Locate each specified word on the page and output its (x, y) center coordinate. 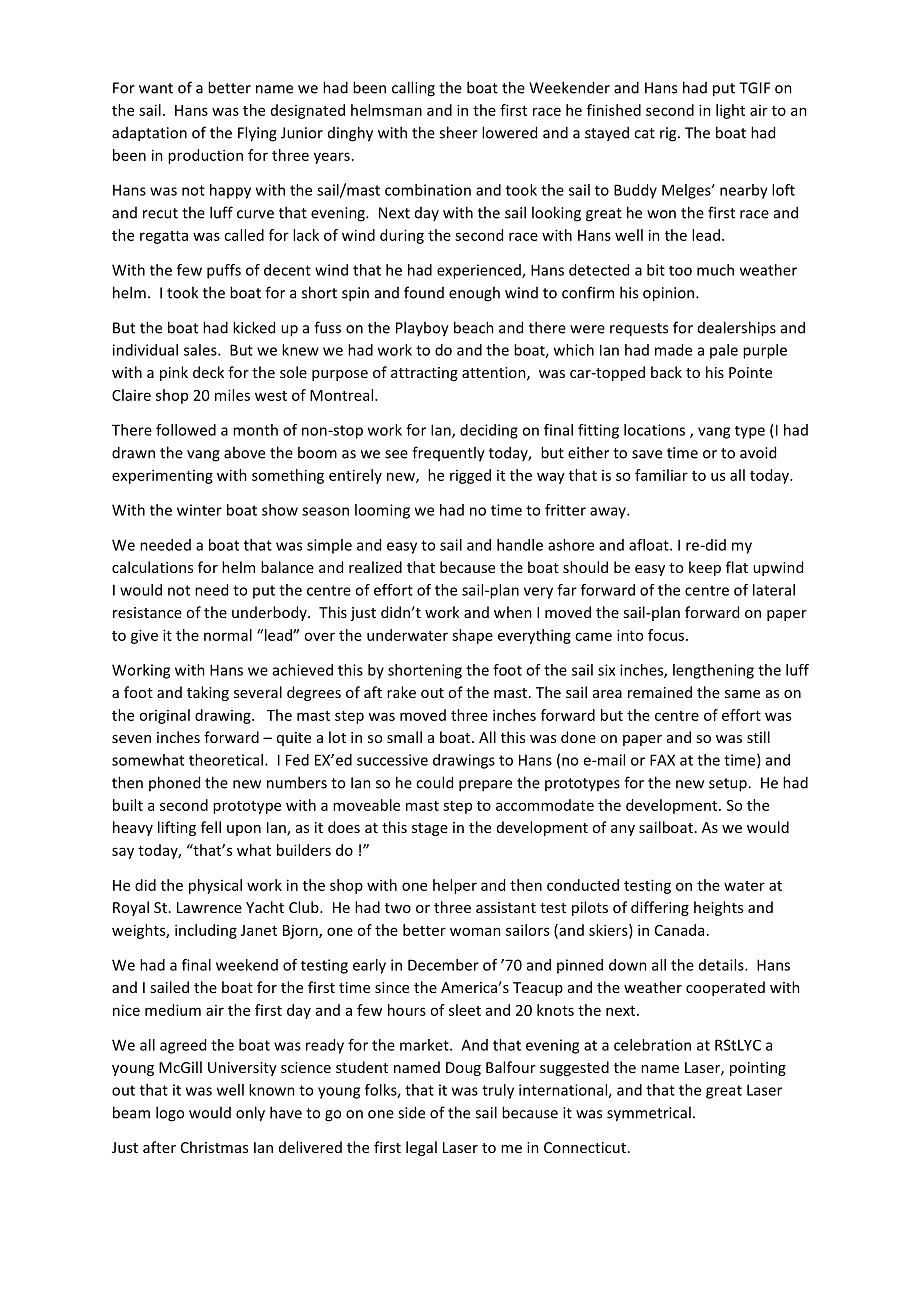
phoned (174, 783)
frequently (448, 454)
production (205, 156)
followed (186, 430)
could (434, 782)
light (730, 111)
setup (729, 785)
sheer (458, 132)
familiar (661, 475)
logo (170, 1114)
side (411, 1112)
